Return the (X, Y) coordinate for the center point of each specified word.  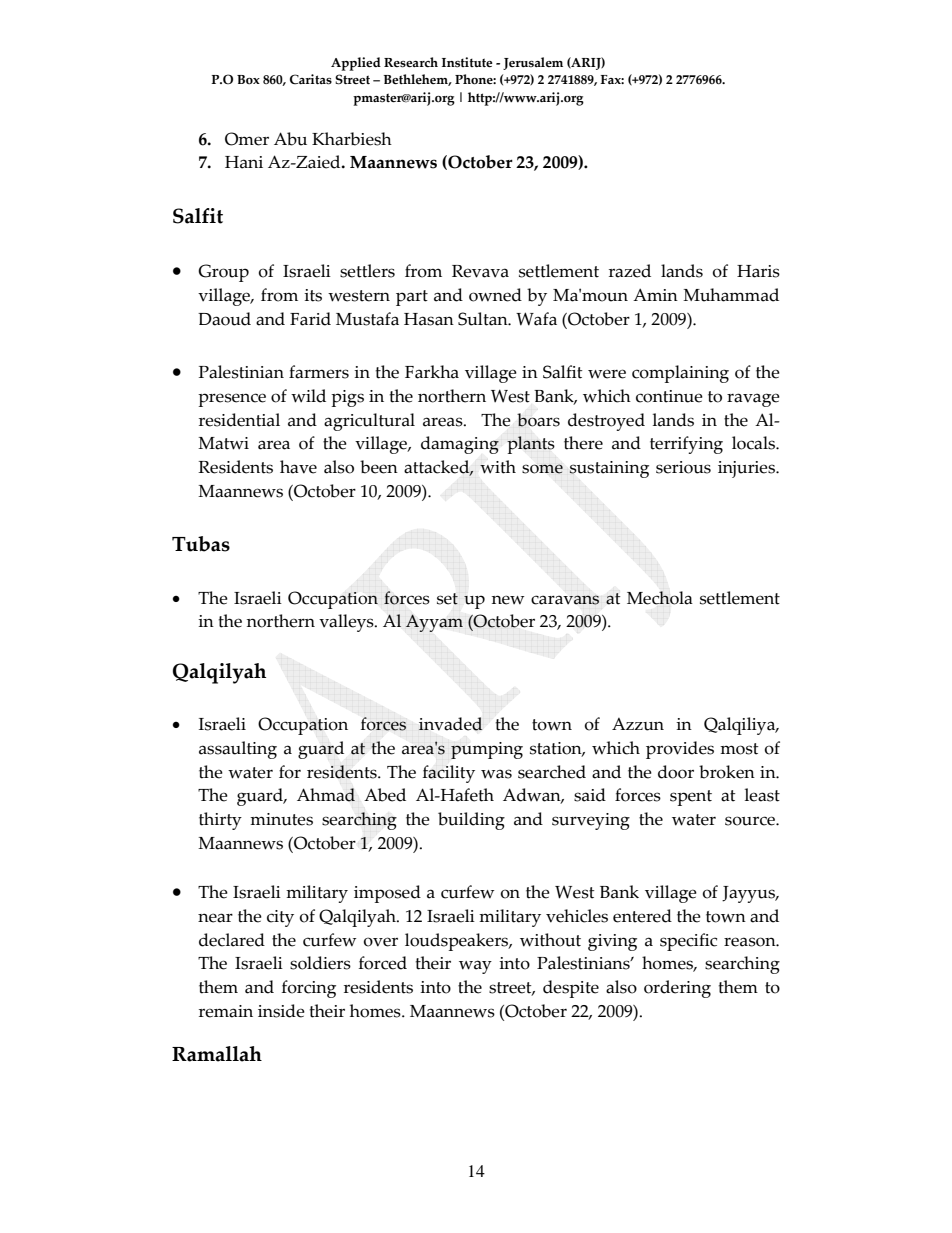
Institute (467, 62)
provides (680, 750)
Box (248, 79)
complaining (680, 374)
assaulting (238, 750)
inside (281, 1011)
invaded (451, 724)
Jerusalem (533, 63)
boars (538, 420)
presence (232, 400)
